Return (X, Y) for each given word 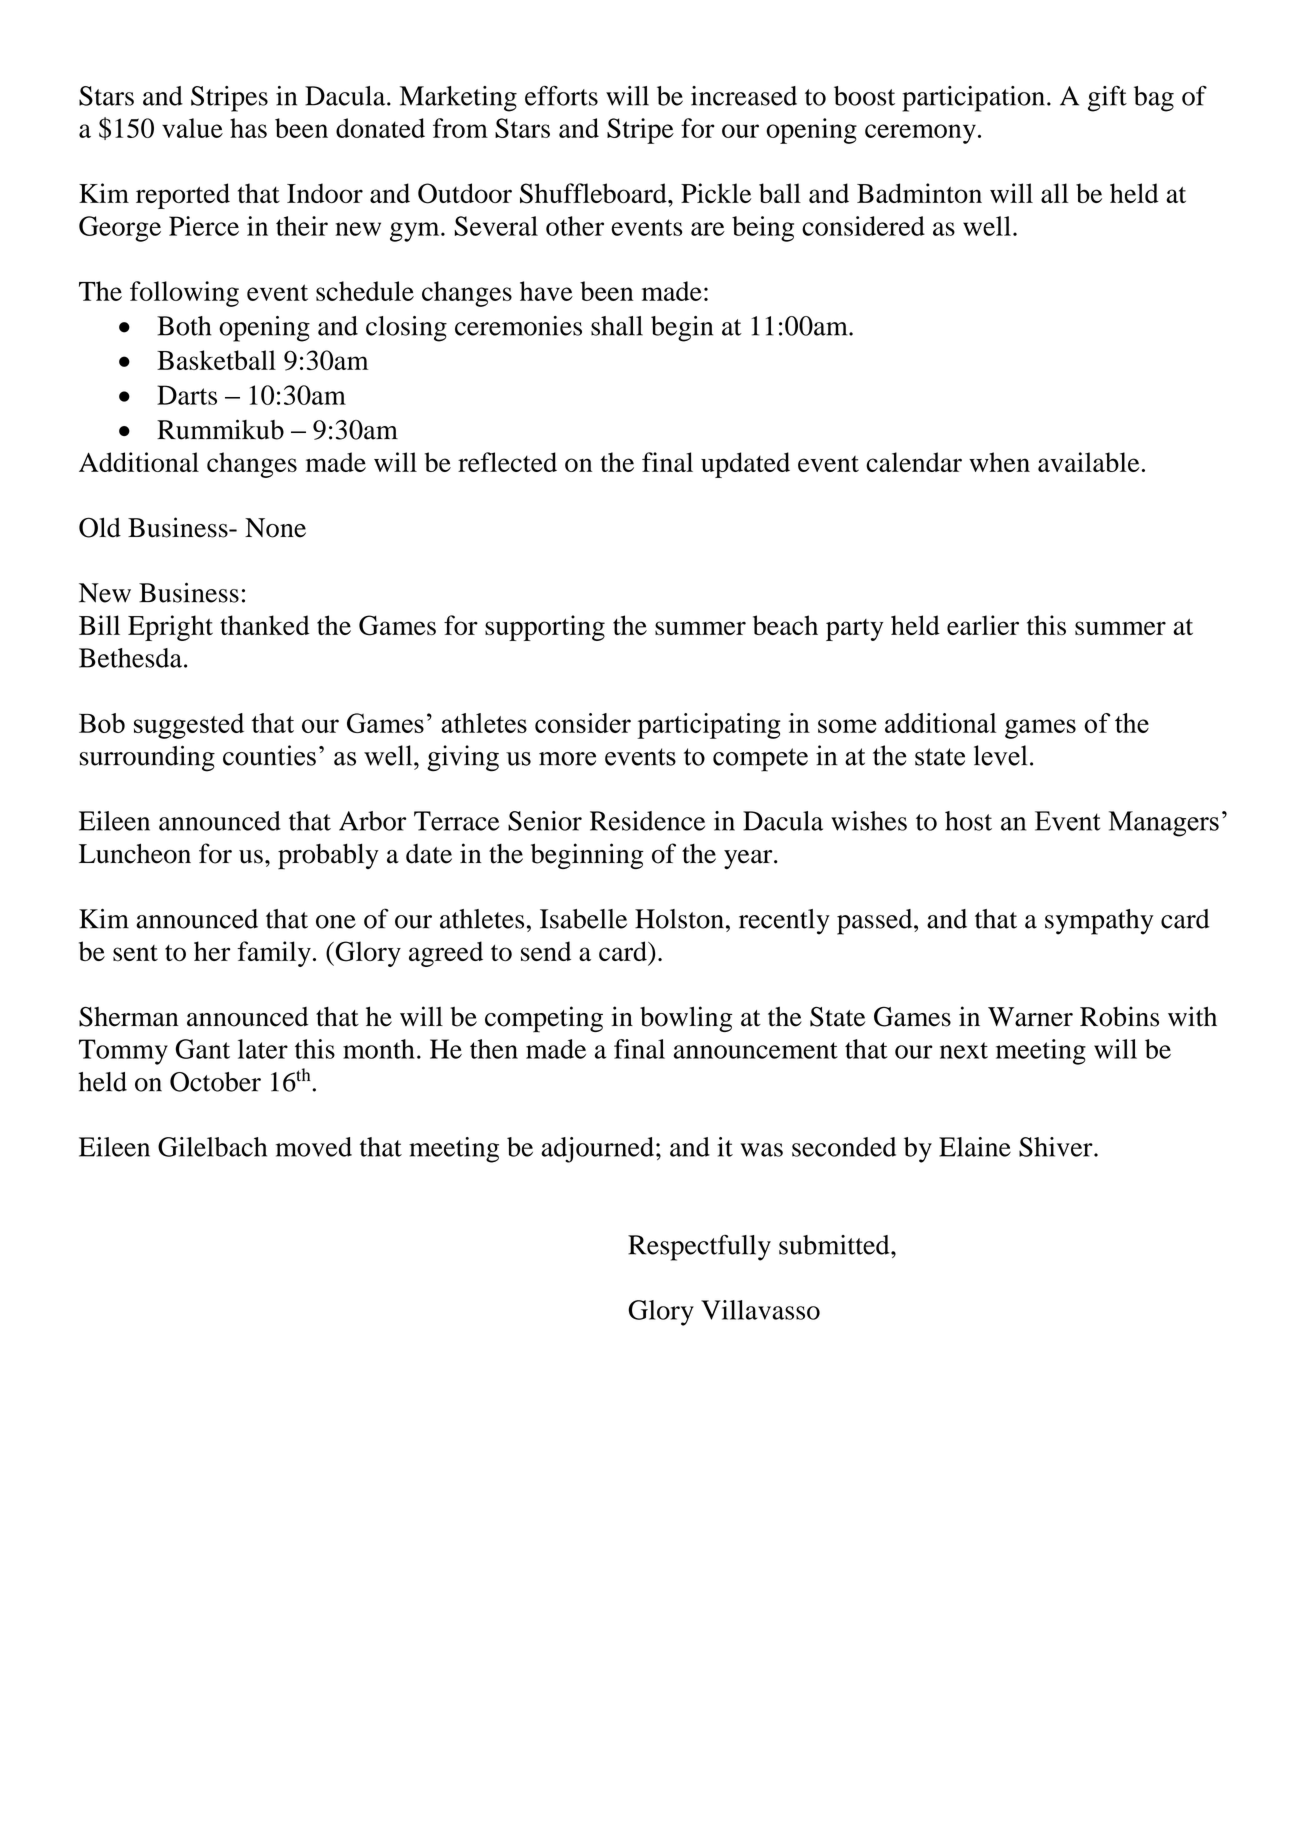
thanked (264, 625)
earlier (983, 625)
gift (1107, 99)
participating (709, 726)
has (248, 128)
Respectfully (699, 1248)
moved (314, 1147)
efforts (561, 96)
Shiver (1057, 1147)
